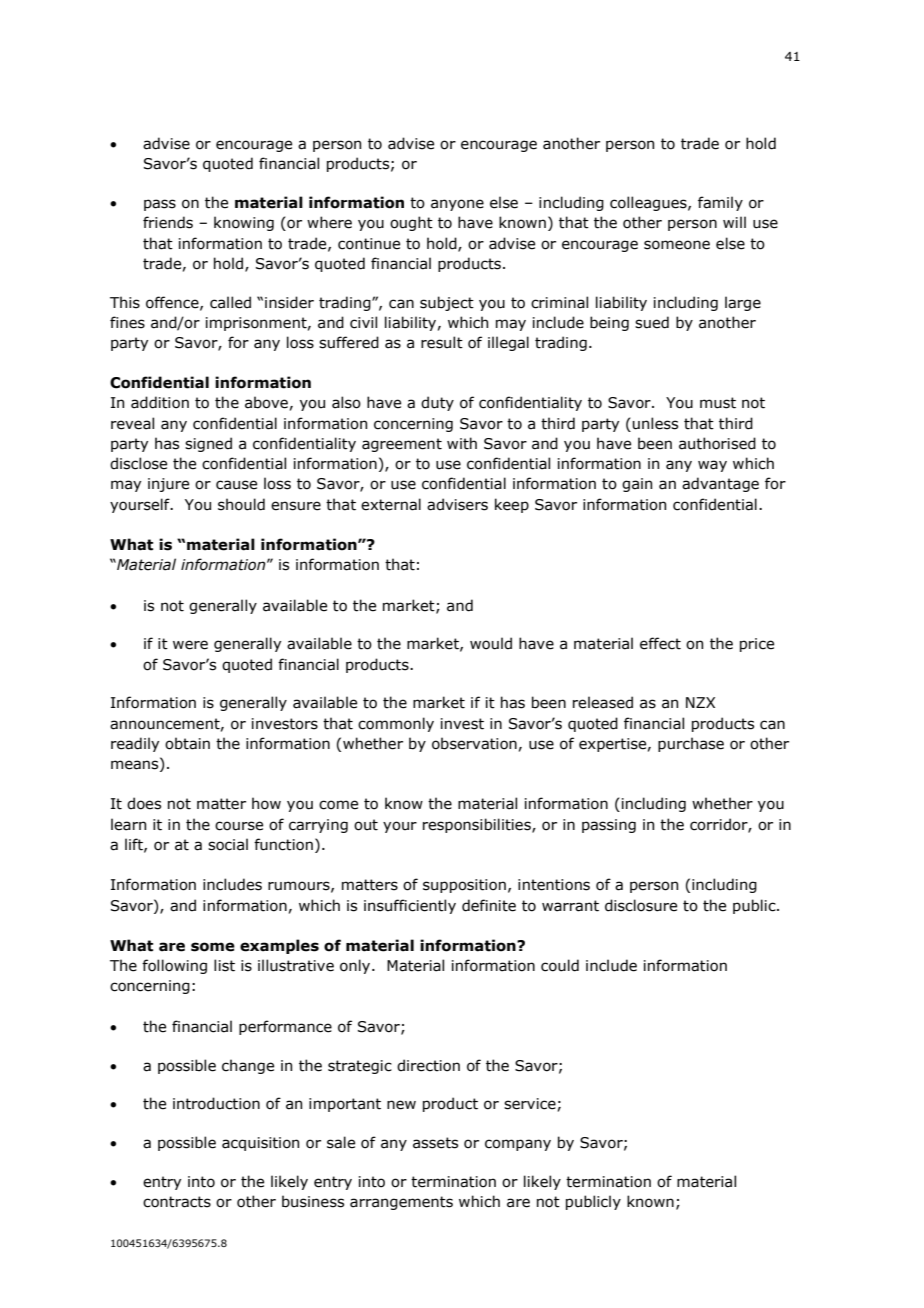 Image resolution: width=924 pixels, height=1308 pixels. I want to click on friends, so click(168, 222).
